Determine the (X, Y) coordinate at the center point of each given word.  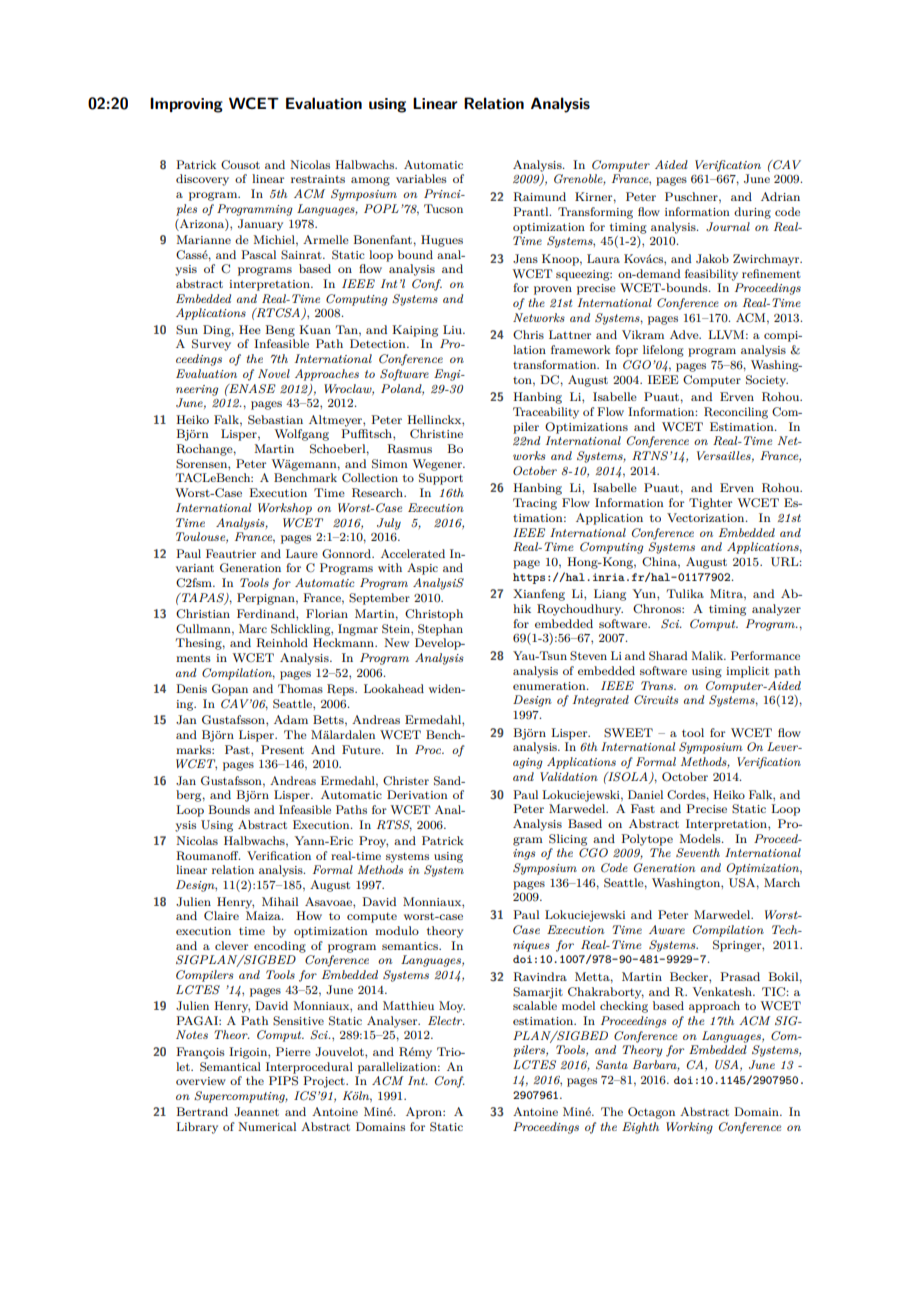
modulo (397, 930)
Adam (291, 719)
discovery (202, 180)
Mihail (280, 901)
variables (421, 178)
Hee (250, 329)
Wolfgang (301, 435)
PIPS (283, 1081)
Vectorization (707, 517)
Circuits (656, 700)
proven (553, 290)
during (752, 213)
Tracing (535, 504)
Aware (667, 929)
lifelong (663, 351)
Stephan (440, 630)
